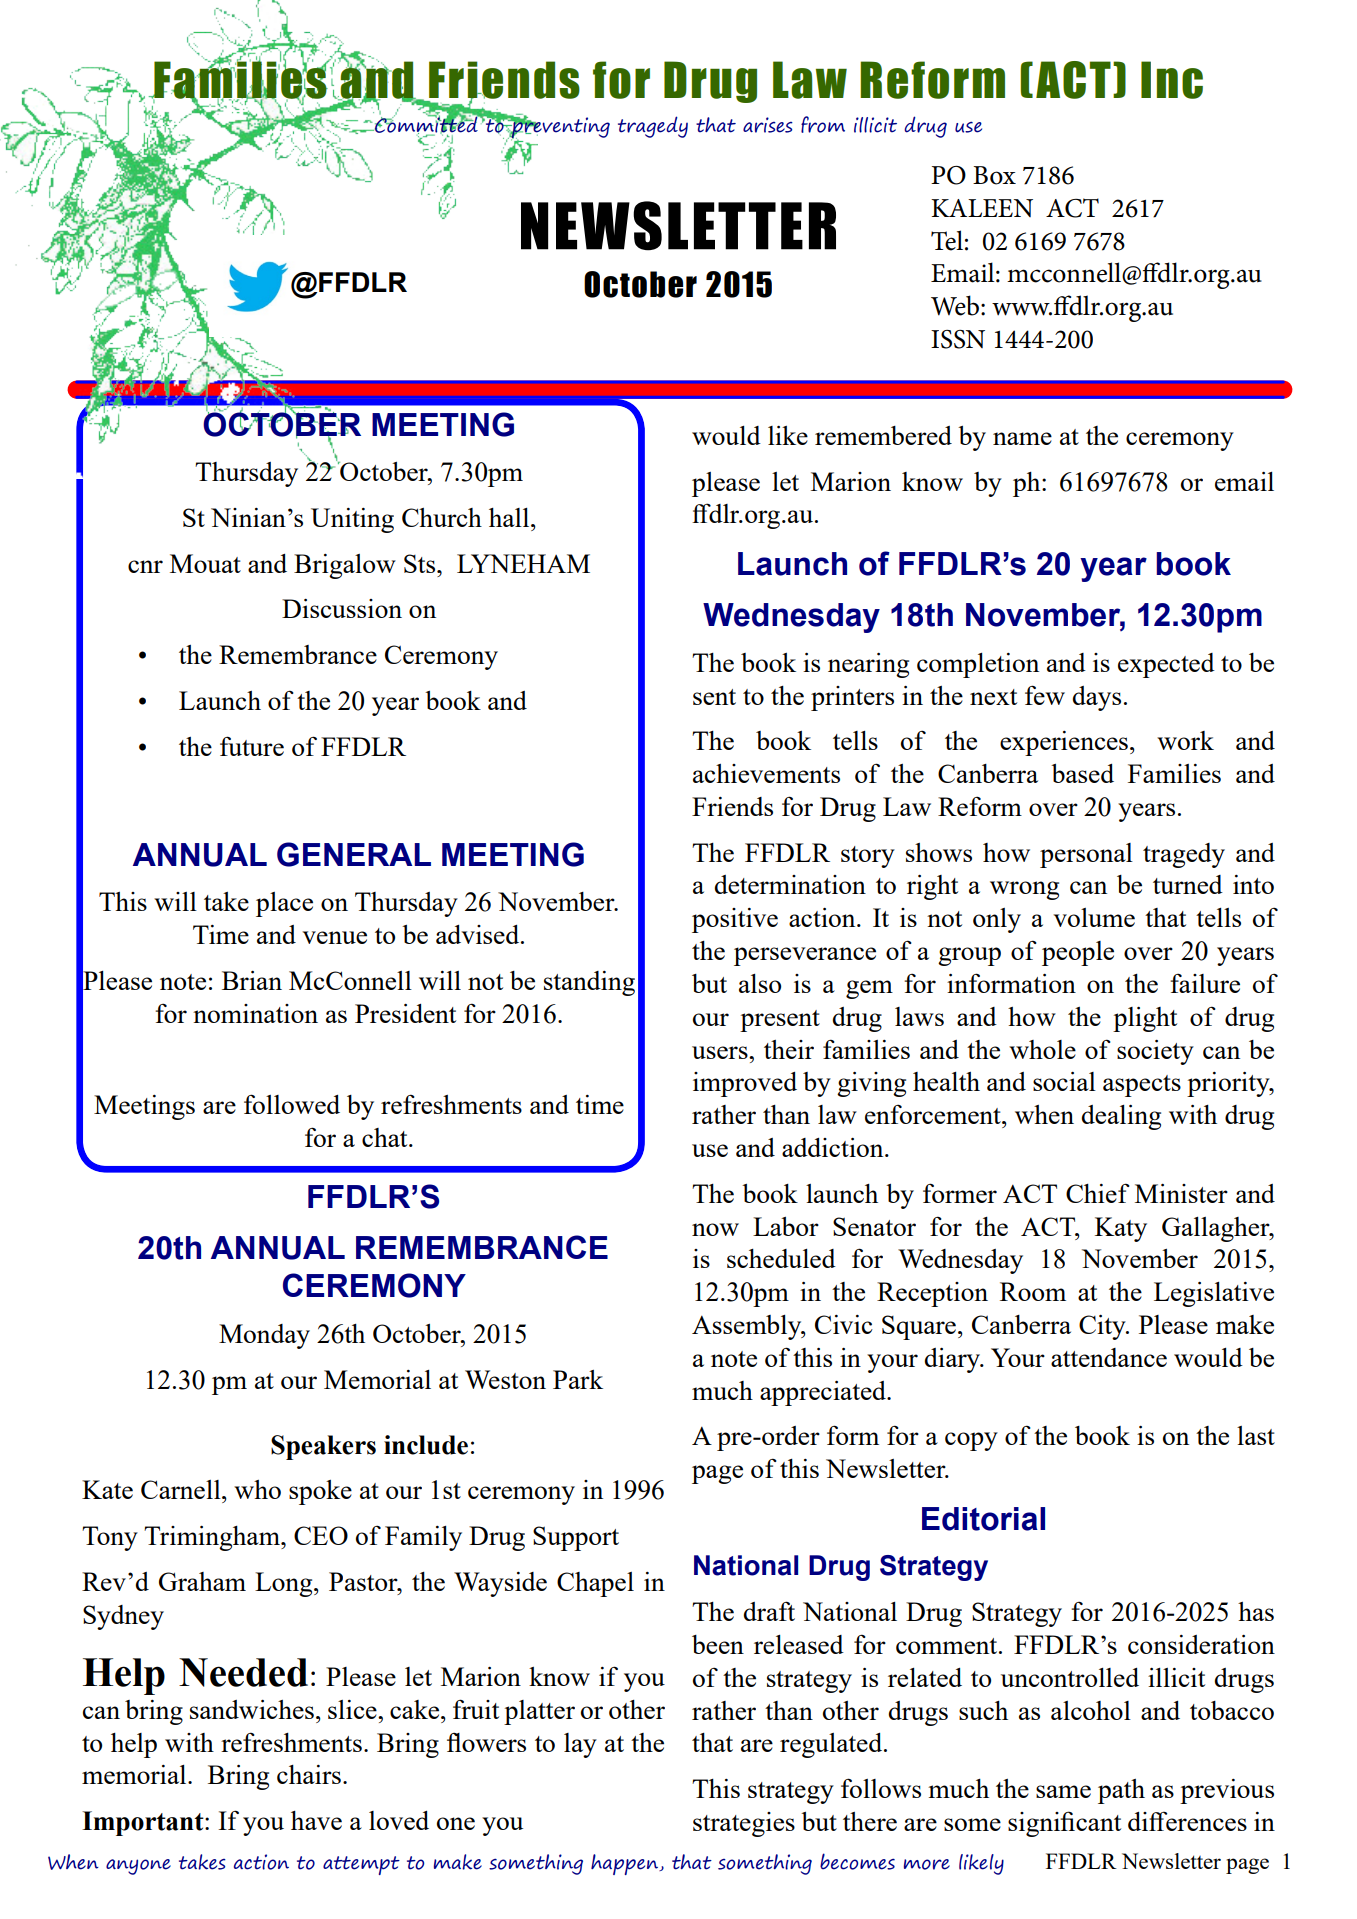 This screenshot has height=1919, width=1357. I want to click on also, so click(760, 983).
